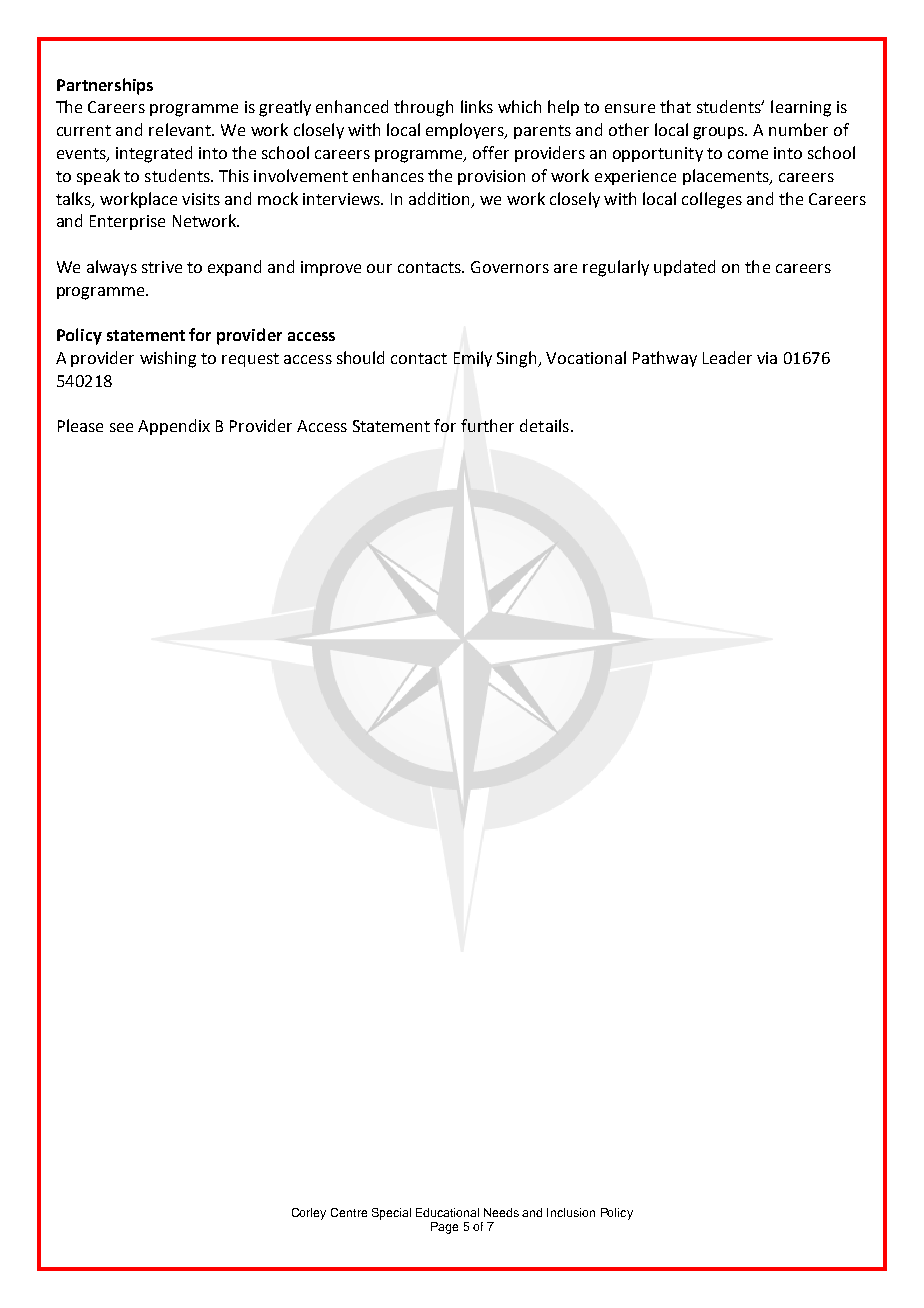  I want to click on Leader, so click(727, 357).
